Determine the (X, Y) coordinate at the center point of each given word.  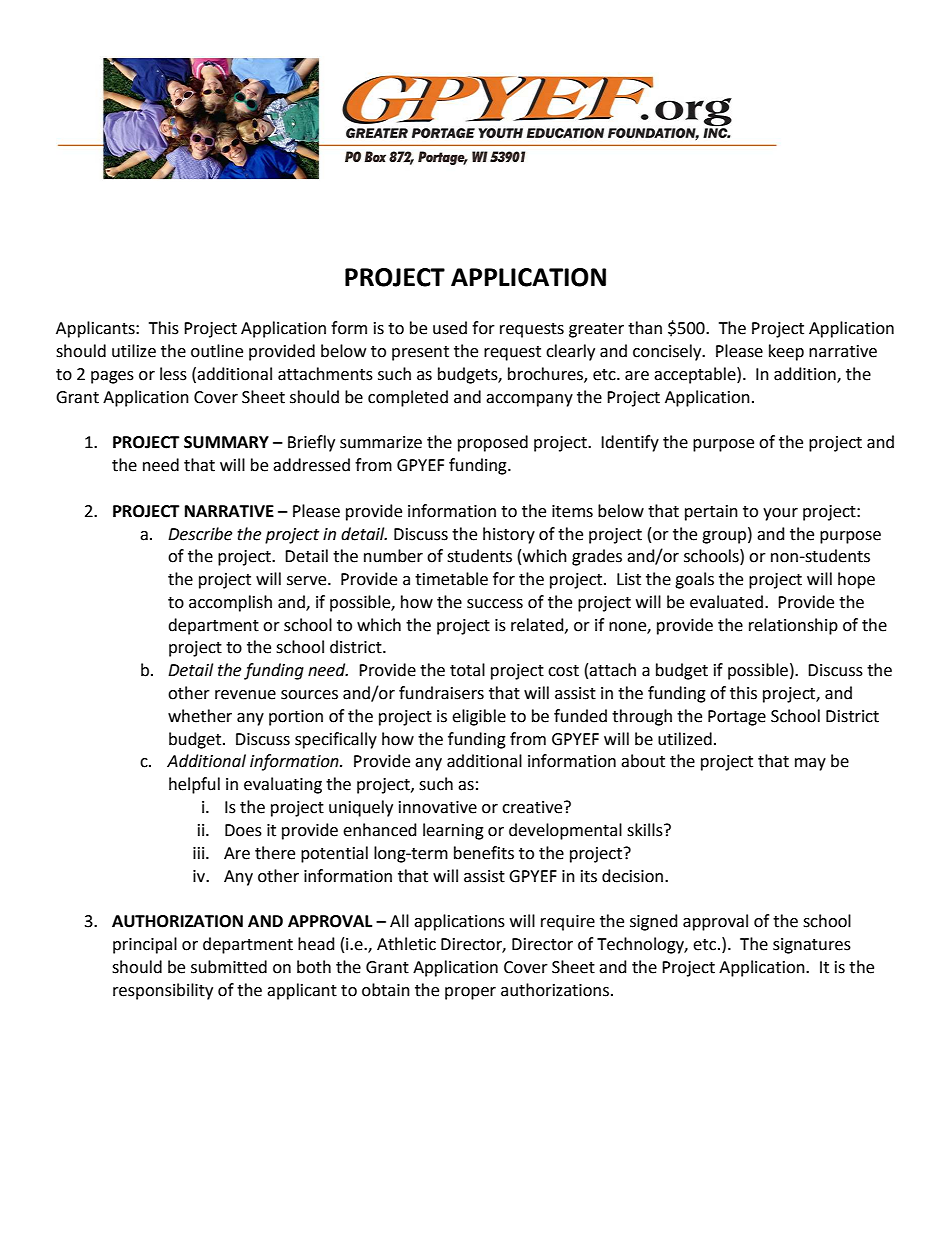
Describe (200, 534)
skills (646, 830)
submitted (229, 967)
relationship (793, 626)
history (509, 535)
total (467, 670)
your (780, 514)
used (450, 328)
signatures (812, 946)
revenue (245, 695)
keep (786, 352)
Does (243, 830)
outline (217, 351)
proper (470, 993)
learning (453, 831)
